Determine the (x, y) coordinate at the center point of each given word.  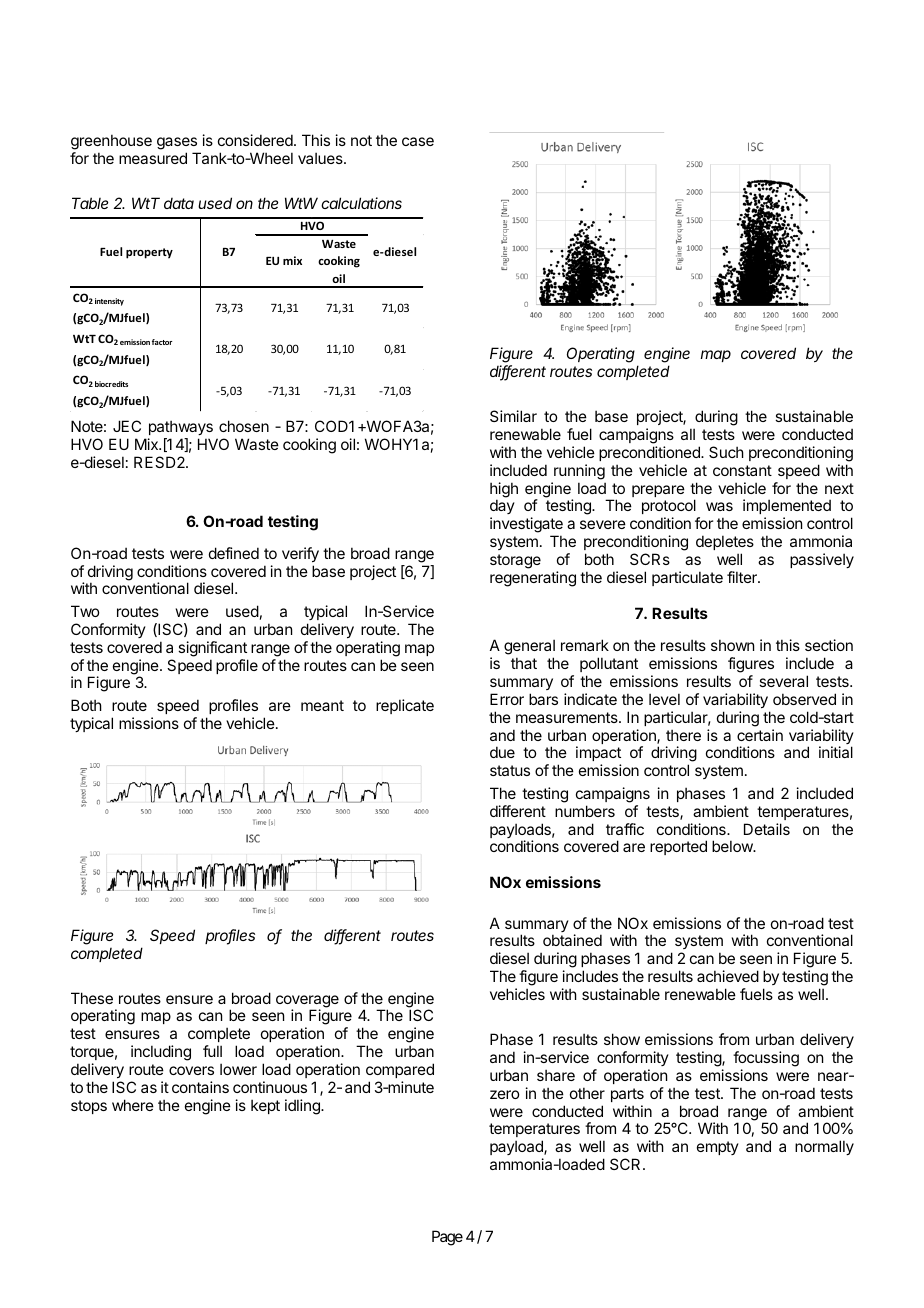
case (418, 141)
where (133, 1105)
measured (153, 158)
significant (212, 649)
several (783, 681)
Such (726, 452)
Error (507, 699)
